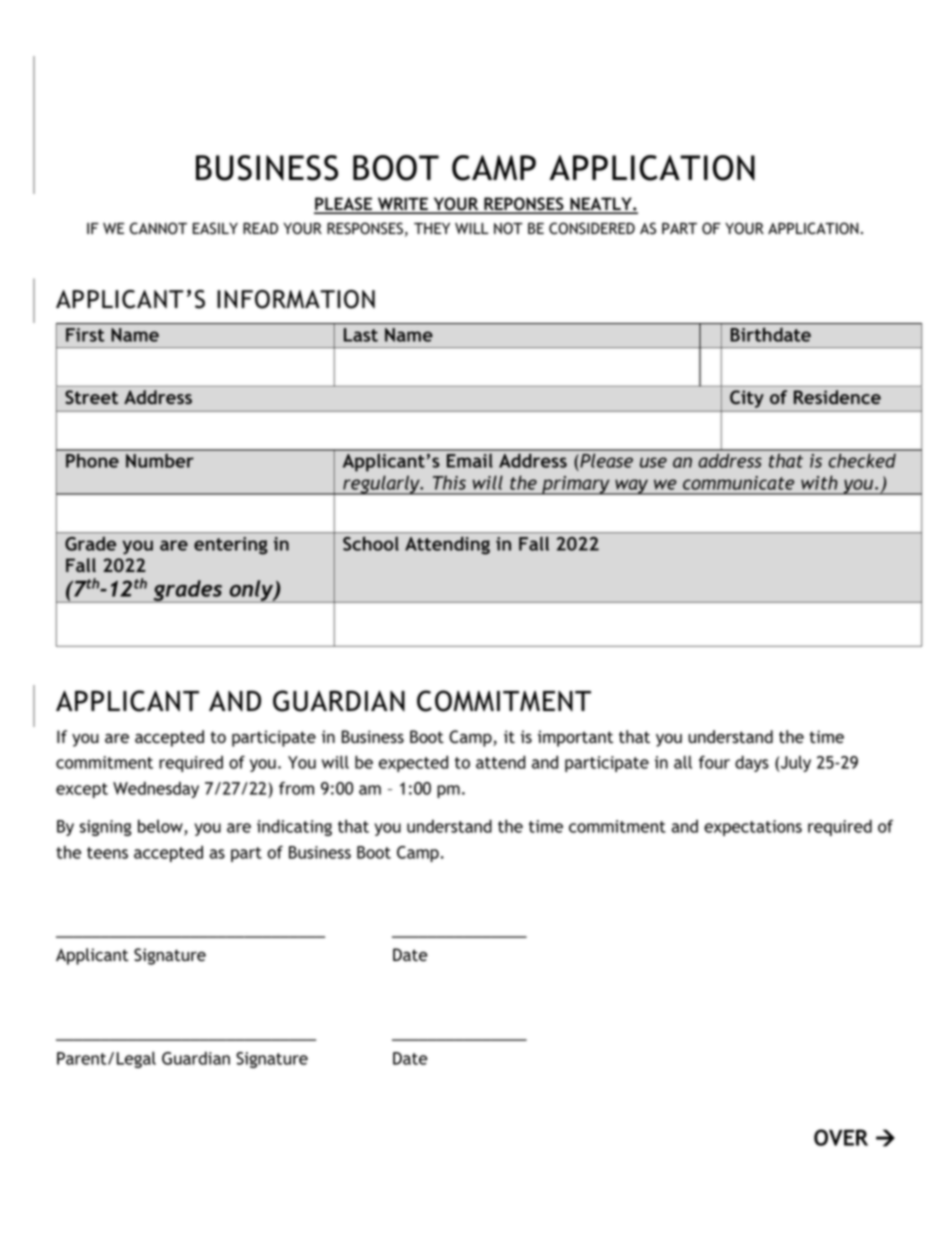  Describe the element at coordinates (231, 546) in the page. I see `entering` at that location.
